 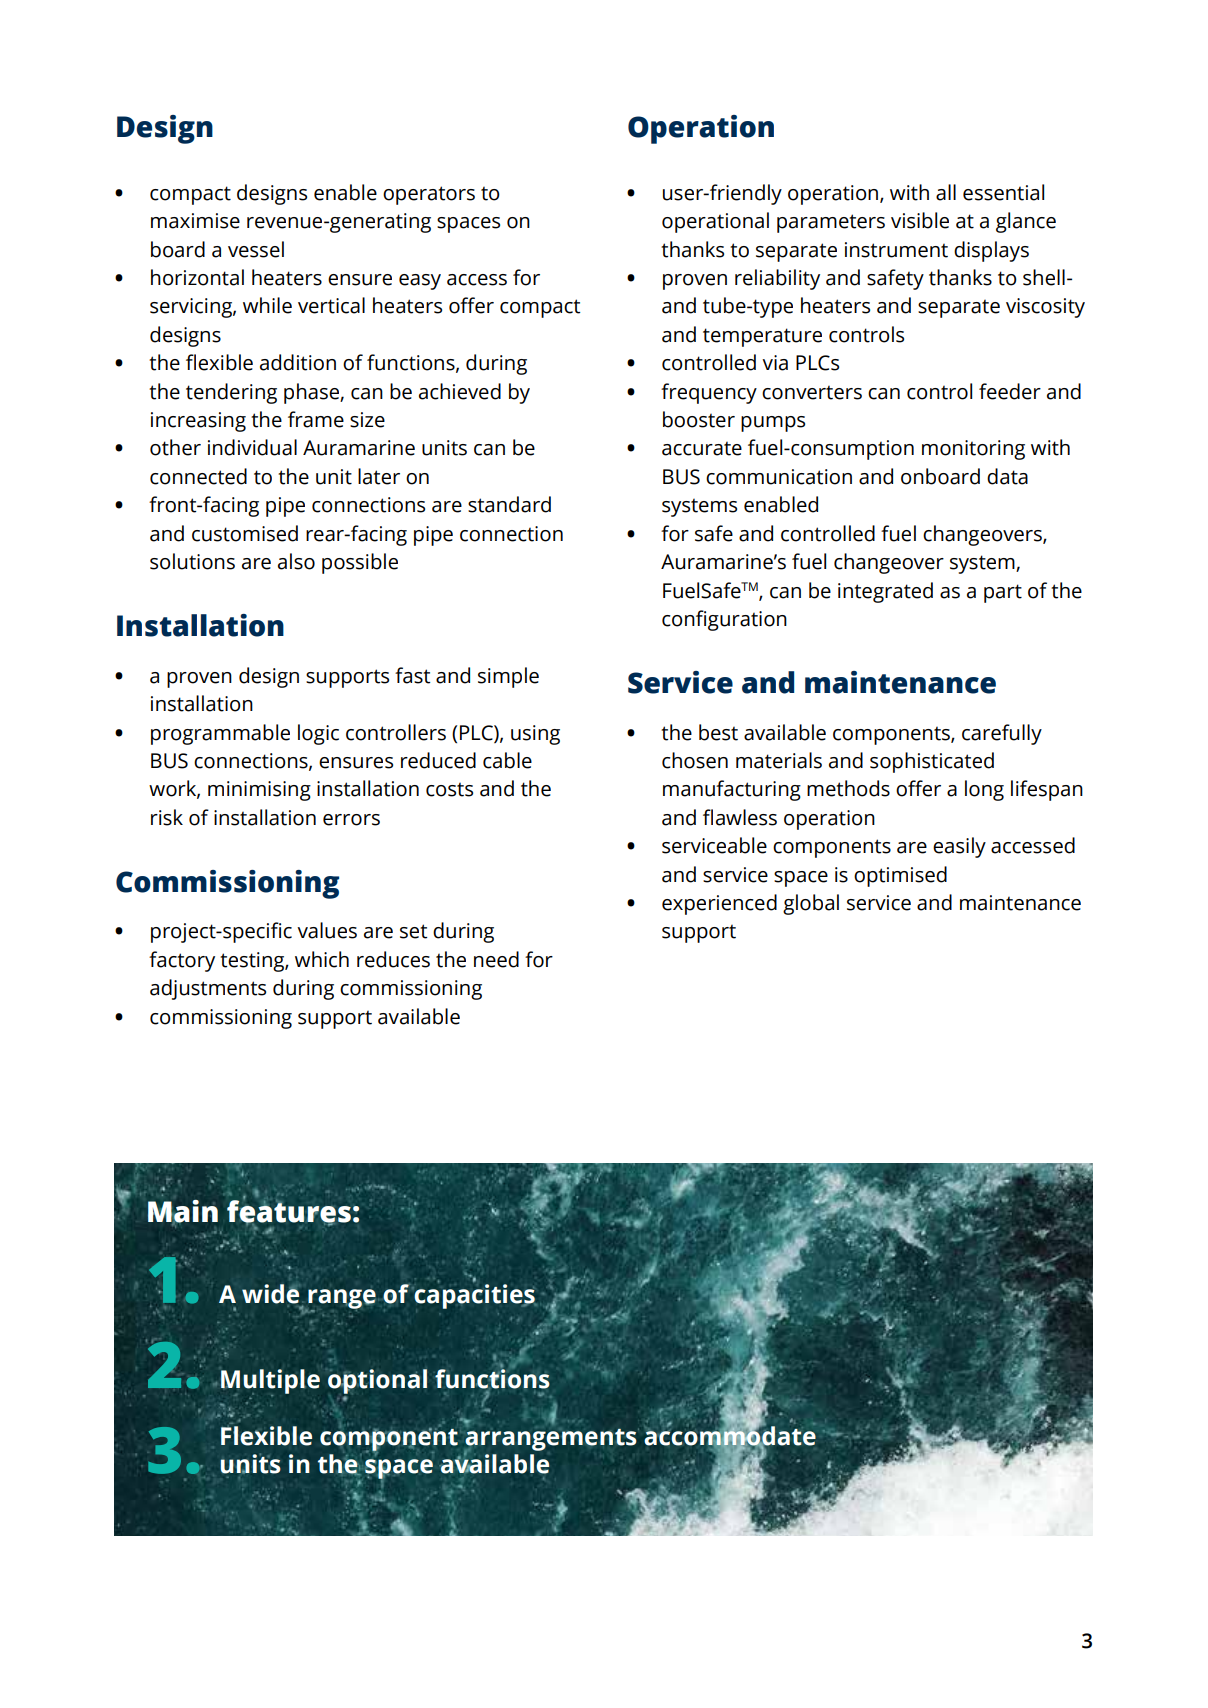 I want to click on Multiple, so click(x=270, y=1382).
